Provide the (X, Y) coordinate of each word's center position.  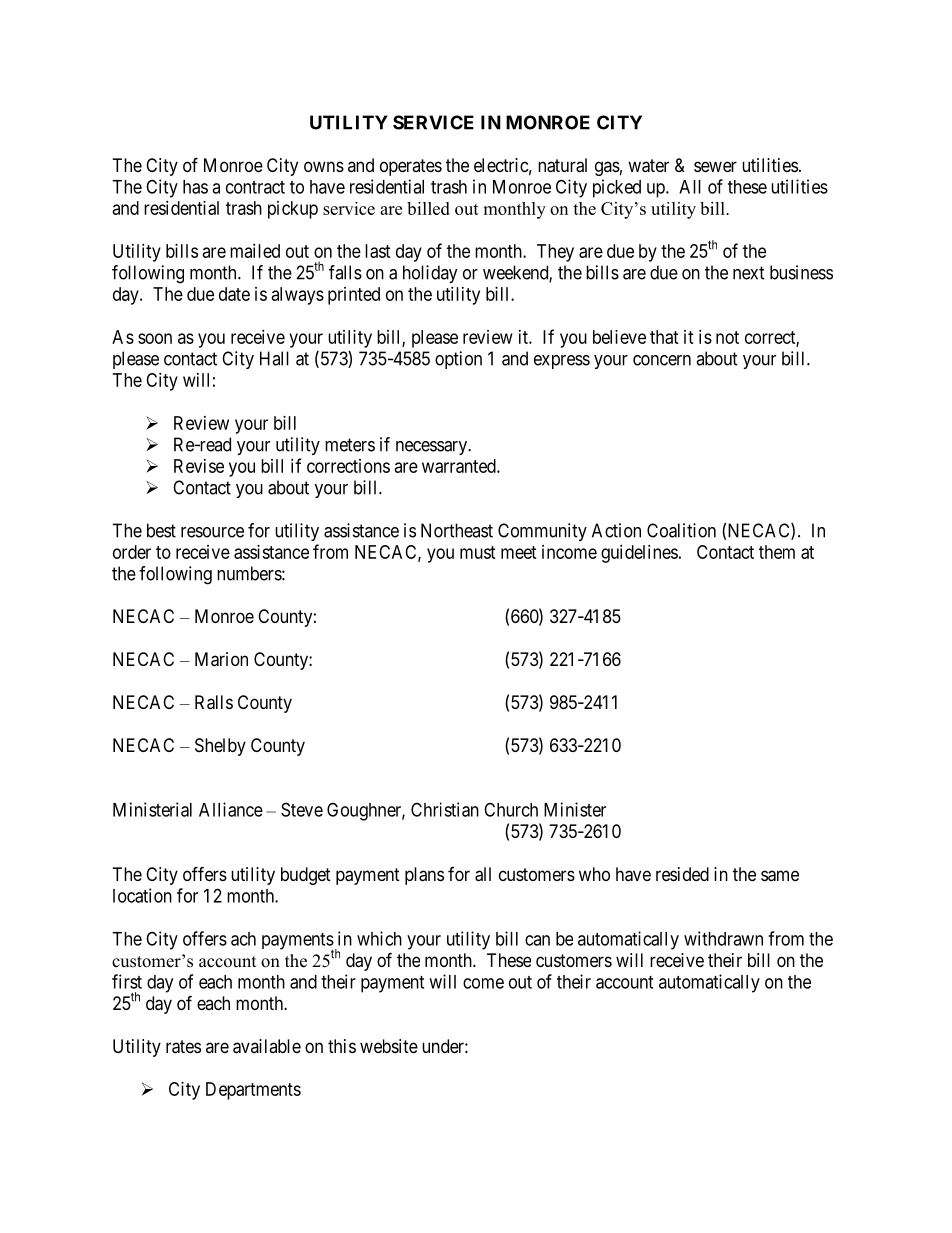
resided (682, 874)
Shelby (220, 747)
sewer (715, 166)
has (195, 187)
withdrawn (723, 938)
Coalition (681, 530)
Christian (445, 809)
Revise (199, 466)
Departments (253, 1091)
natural (562, 165)
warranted (460, 466)
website (389, 1046)
